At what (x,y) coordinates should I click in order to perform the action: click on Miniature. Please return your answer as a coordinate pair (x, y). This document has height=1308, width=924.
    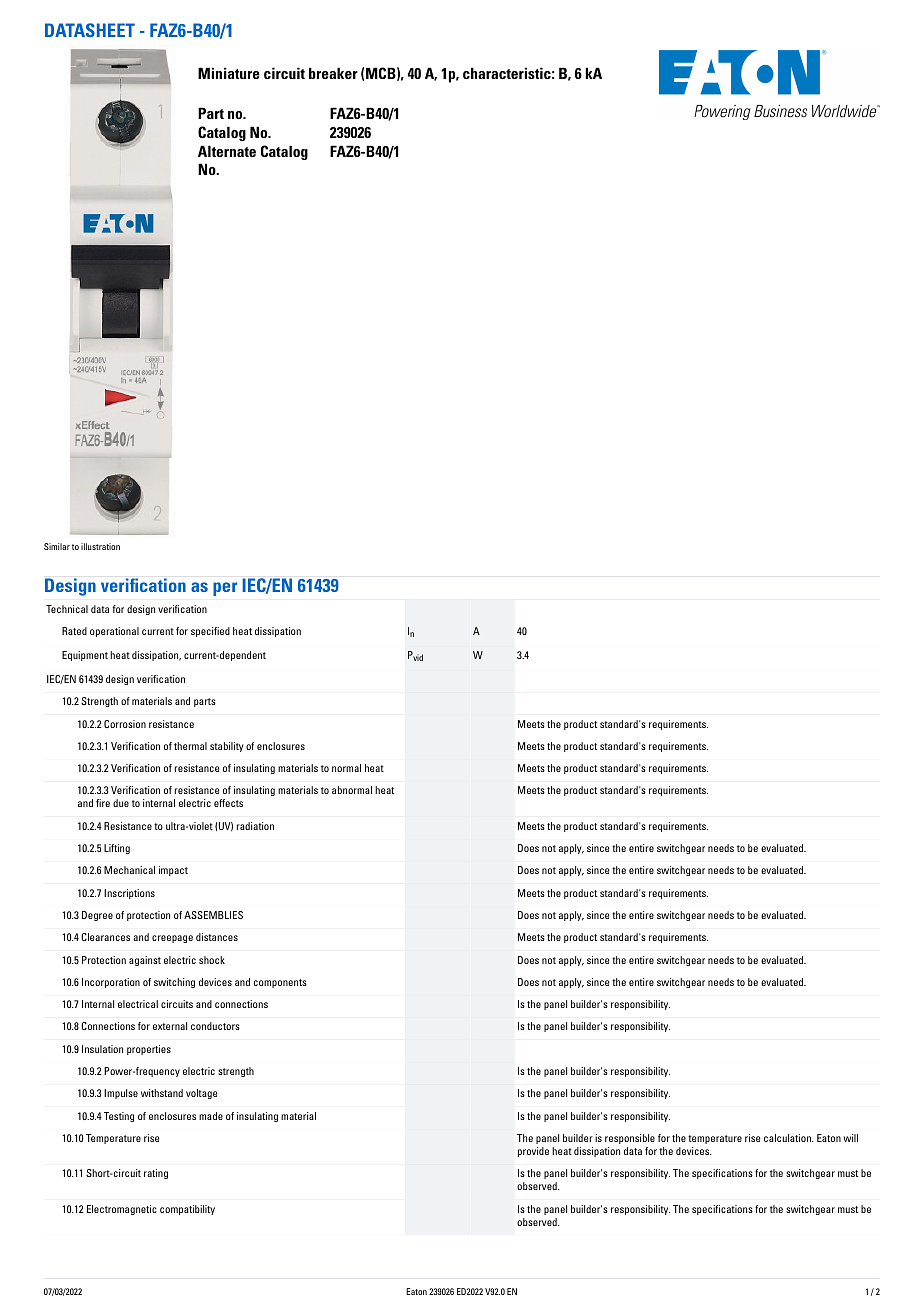
    Looking at the image, I should click on (229, 73).
